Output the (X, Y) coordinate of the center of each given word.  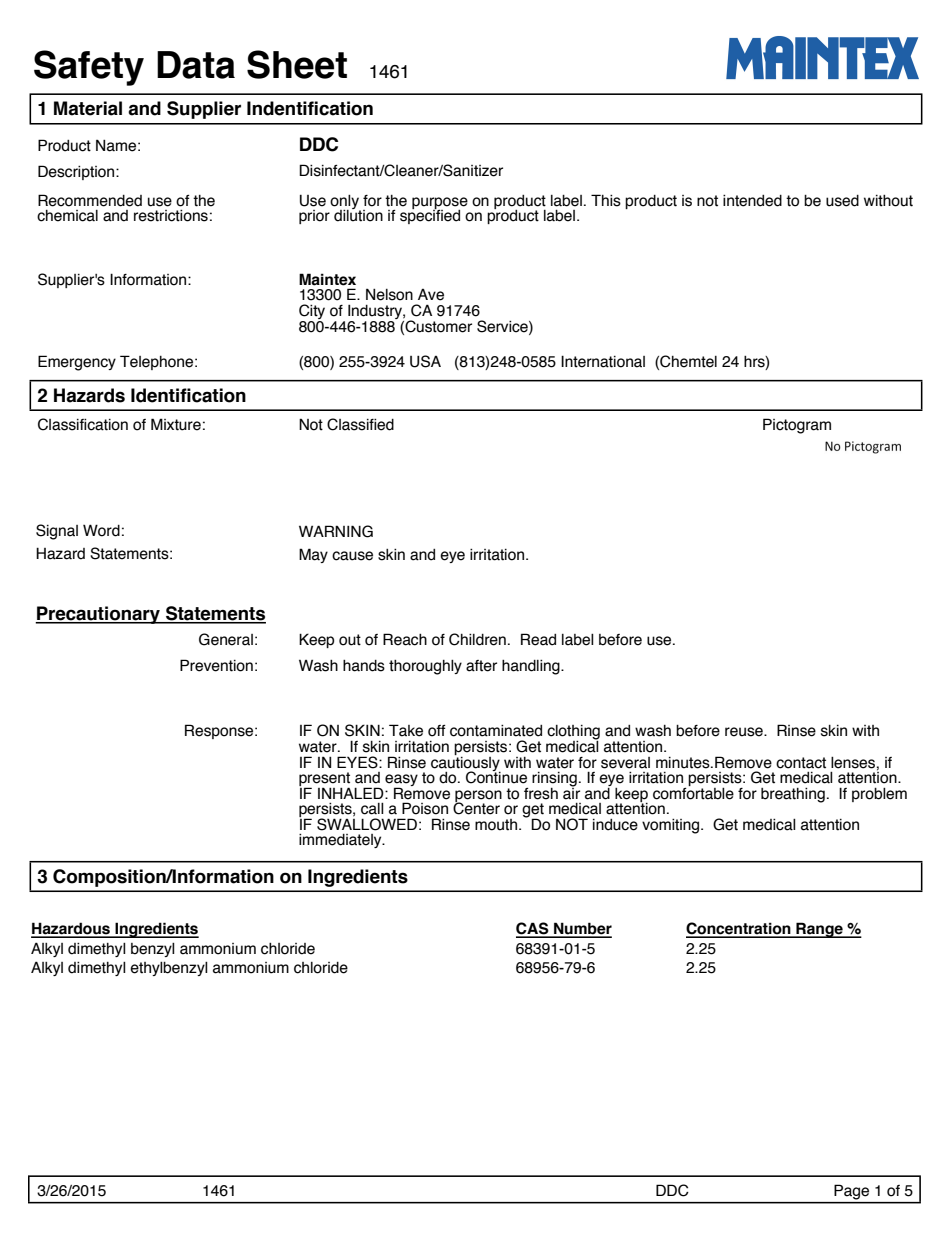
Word (101, 530)
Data (196, 65)
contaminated (496, 730)
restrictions (171, 215)
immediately (341, 840)
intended (752, 200)
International (603, 361)
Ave (431, 295)
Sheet (297, 64)
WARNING (336, 531)
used (842, 201)
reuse (745, 732)
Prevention (216, 665)
